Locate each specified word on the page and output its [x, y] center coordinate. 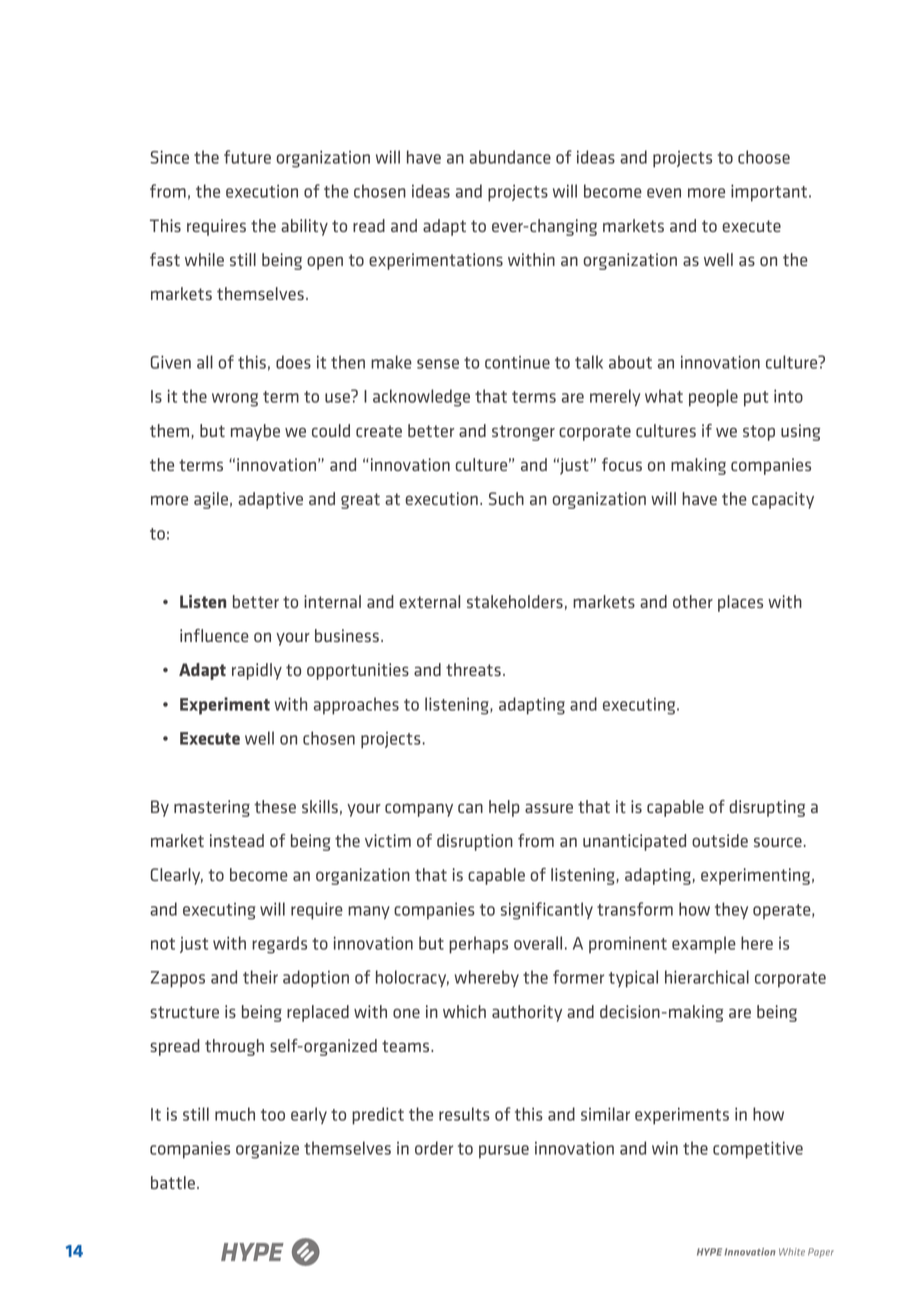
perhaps [478, 945]
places [740, 603]
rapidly [257, 671]
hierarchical [707, 977]
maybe [255, 432]
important [770, 193]
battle [173, 1182]
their [260, 977]
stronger [523, 433]
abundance [510, 157]
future [247, 157]
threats [473, 669]
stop [759, 433]
